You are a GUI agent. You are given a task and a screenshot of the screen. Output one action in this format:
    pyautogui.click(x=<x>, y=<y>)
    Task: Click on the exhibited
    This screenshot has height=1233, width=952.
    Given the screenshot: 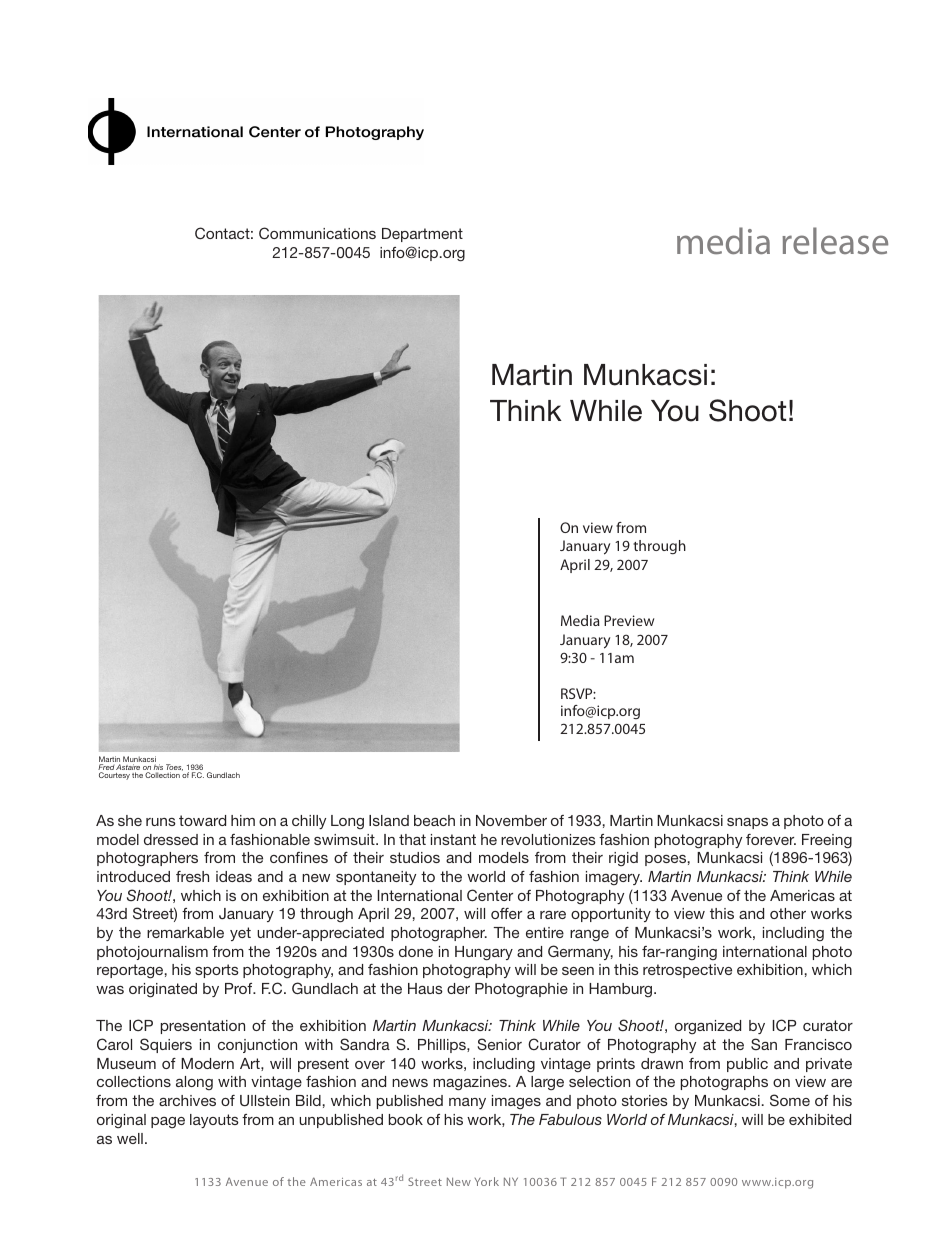 What is the action you would take?
    pyautogui.click(x=820, y=1119)
